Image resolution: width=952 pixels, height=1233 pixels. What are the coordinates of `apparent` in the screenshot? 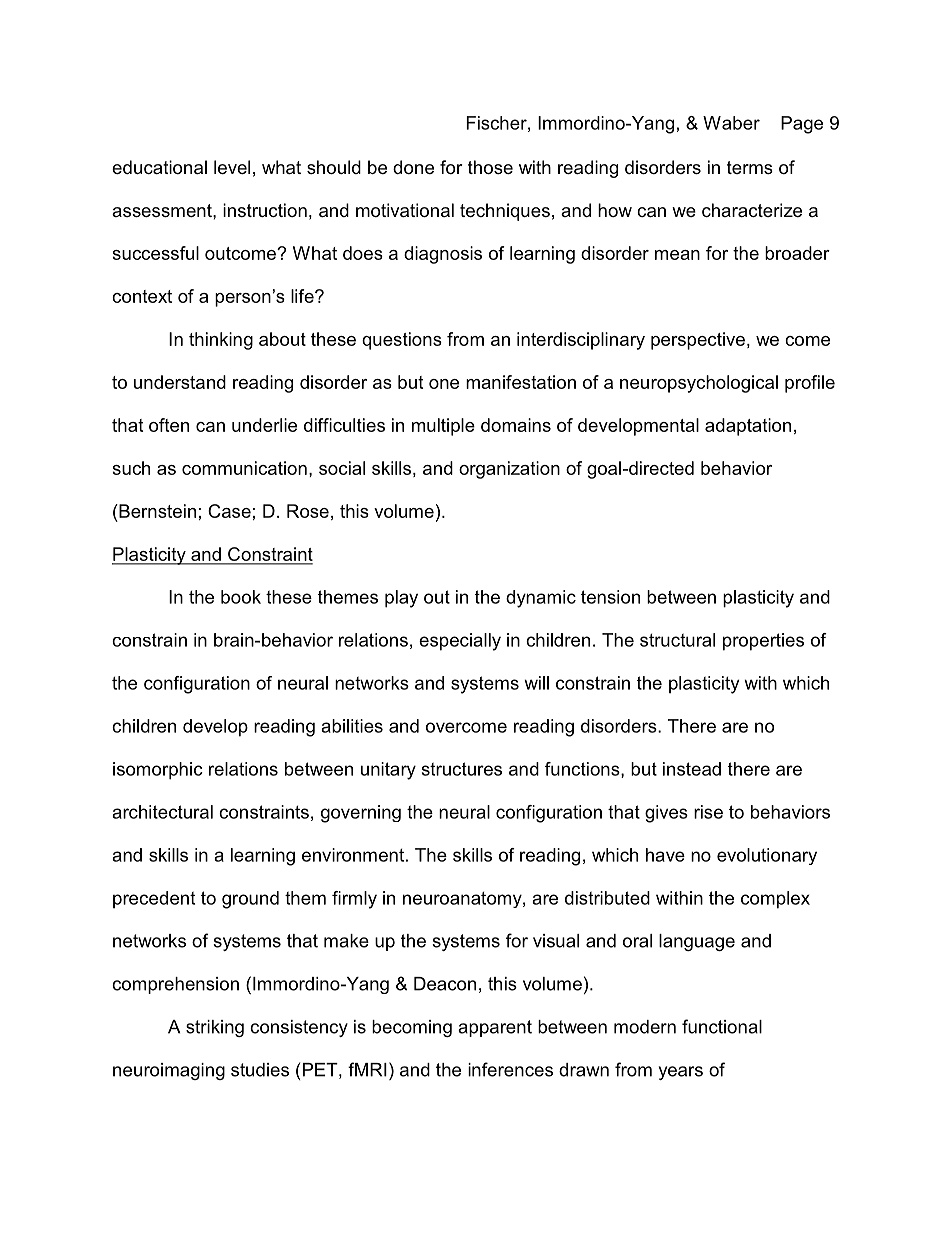 It's located at (495, 1028).
